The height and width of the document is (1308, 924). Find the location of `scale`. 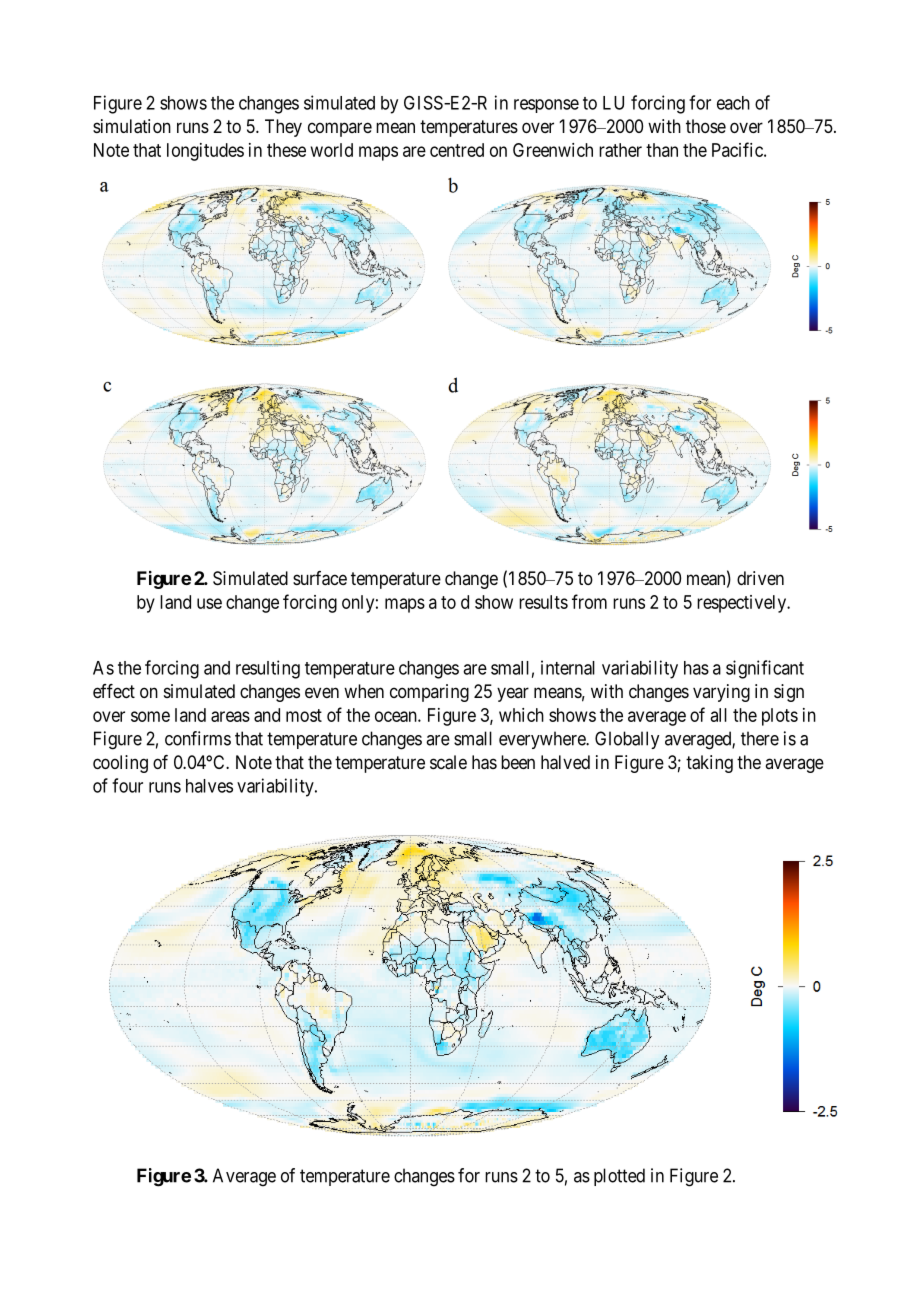

scale is located at coordinates (448, 762).
